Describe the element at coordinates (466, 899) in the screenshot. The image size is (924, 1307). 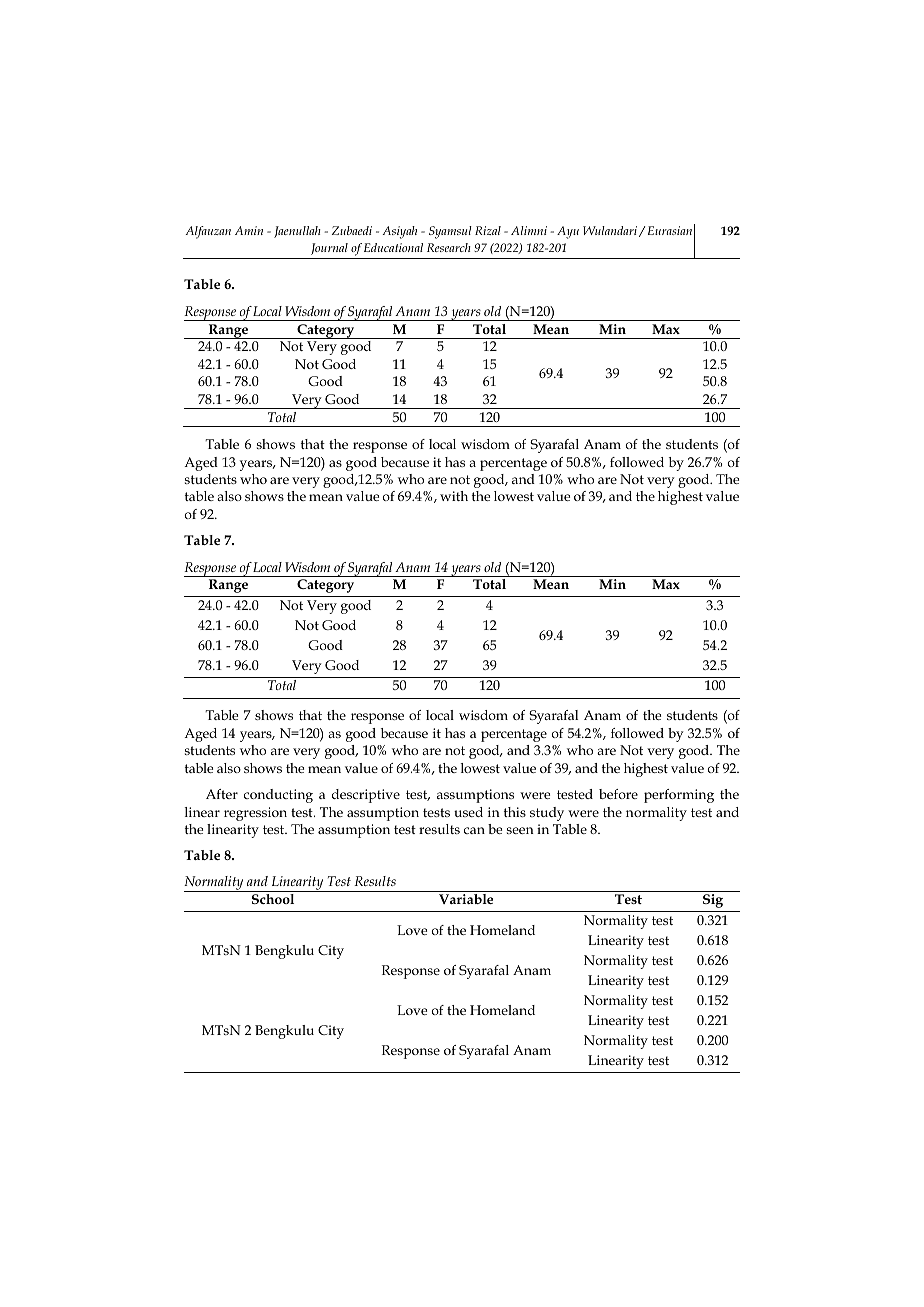
I see `Variable` at that location.
